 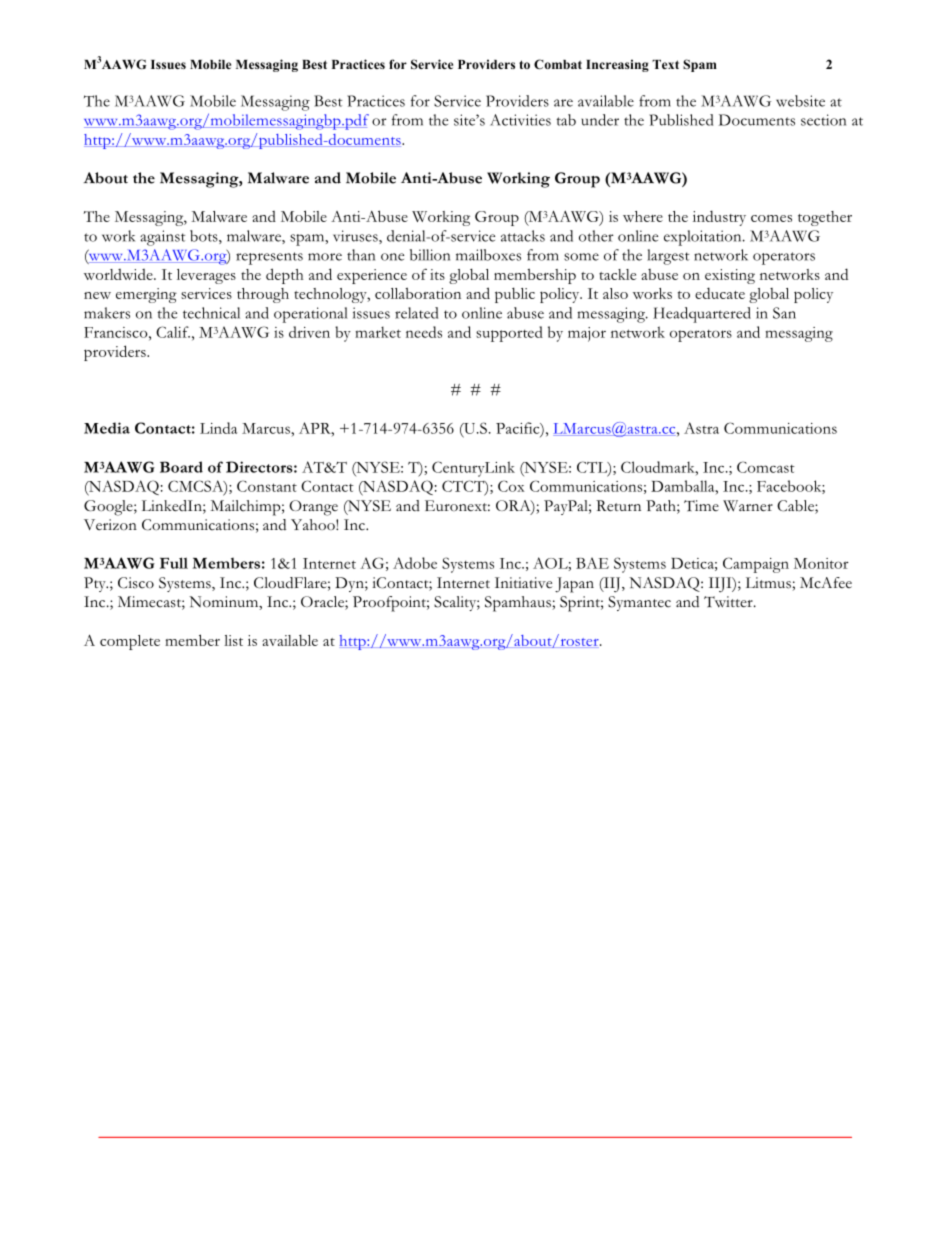 I want to click on Initiative, so click(x=523, y=583).
